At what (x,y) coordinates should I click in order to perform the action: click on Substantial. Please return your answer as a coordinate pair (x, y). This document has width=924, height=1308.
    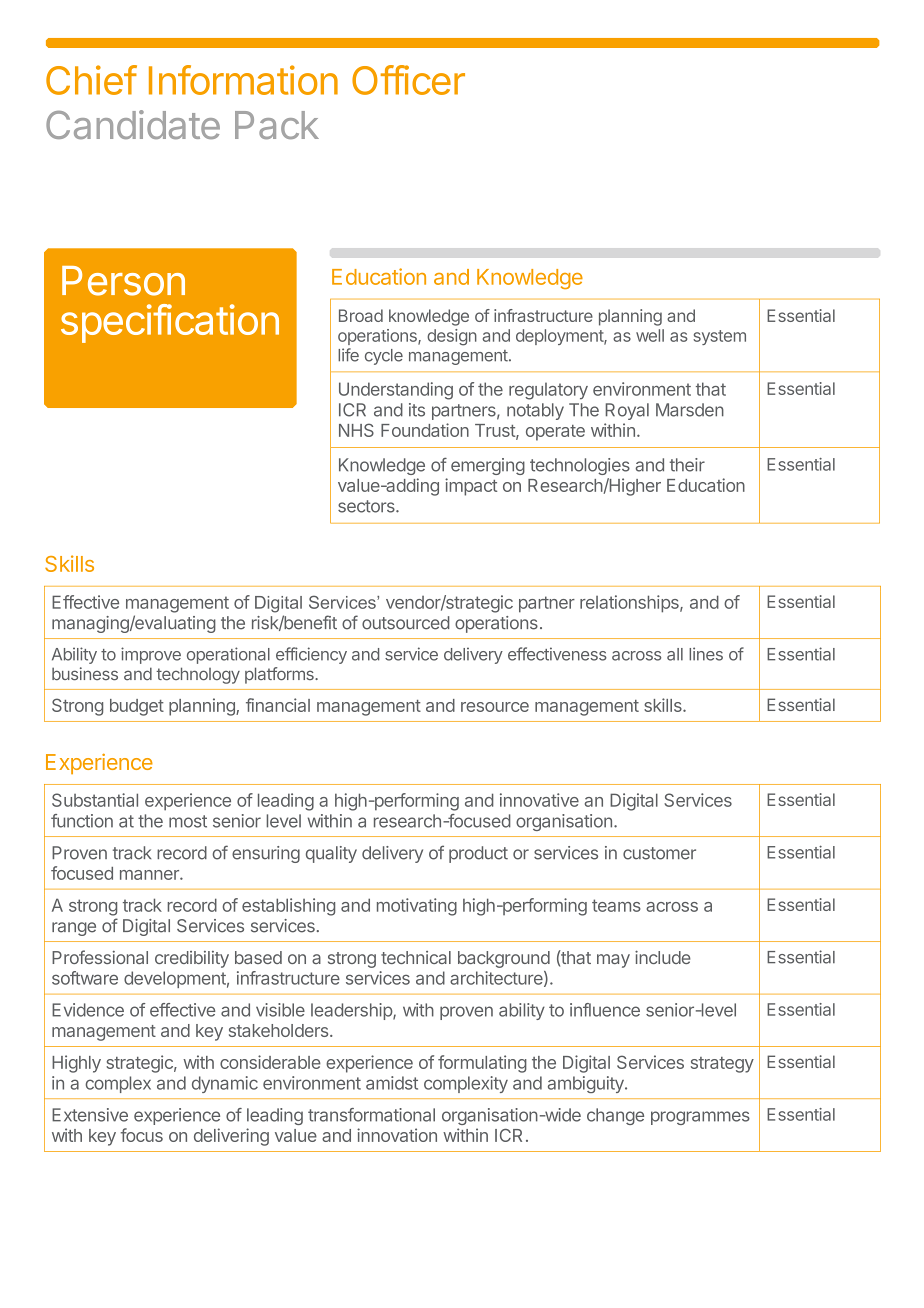
    Looking at the image, I should click on (95, 800).
